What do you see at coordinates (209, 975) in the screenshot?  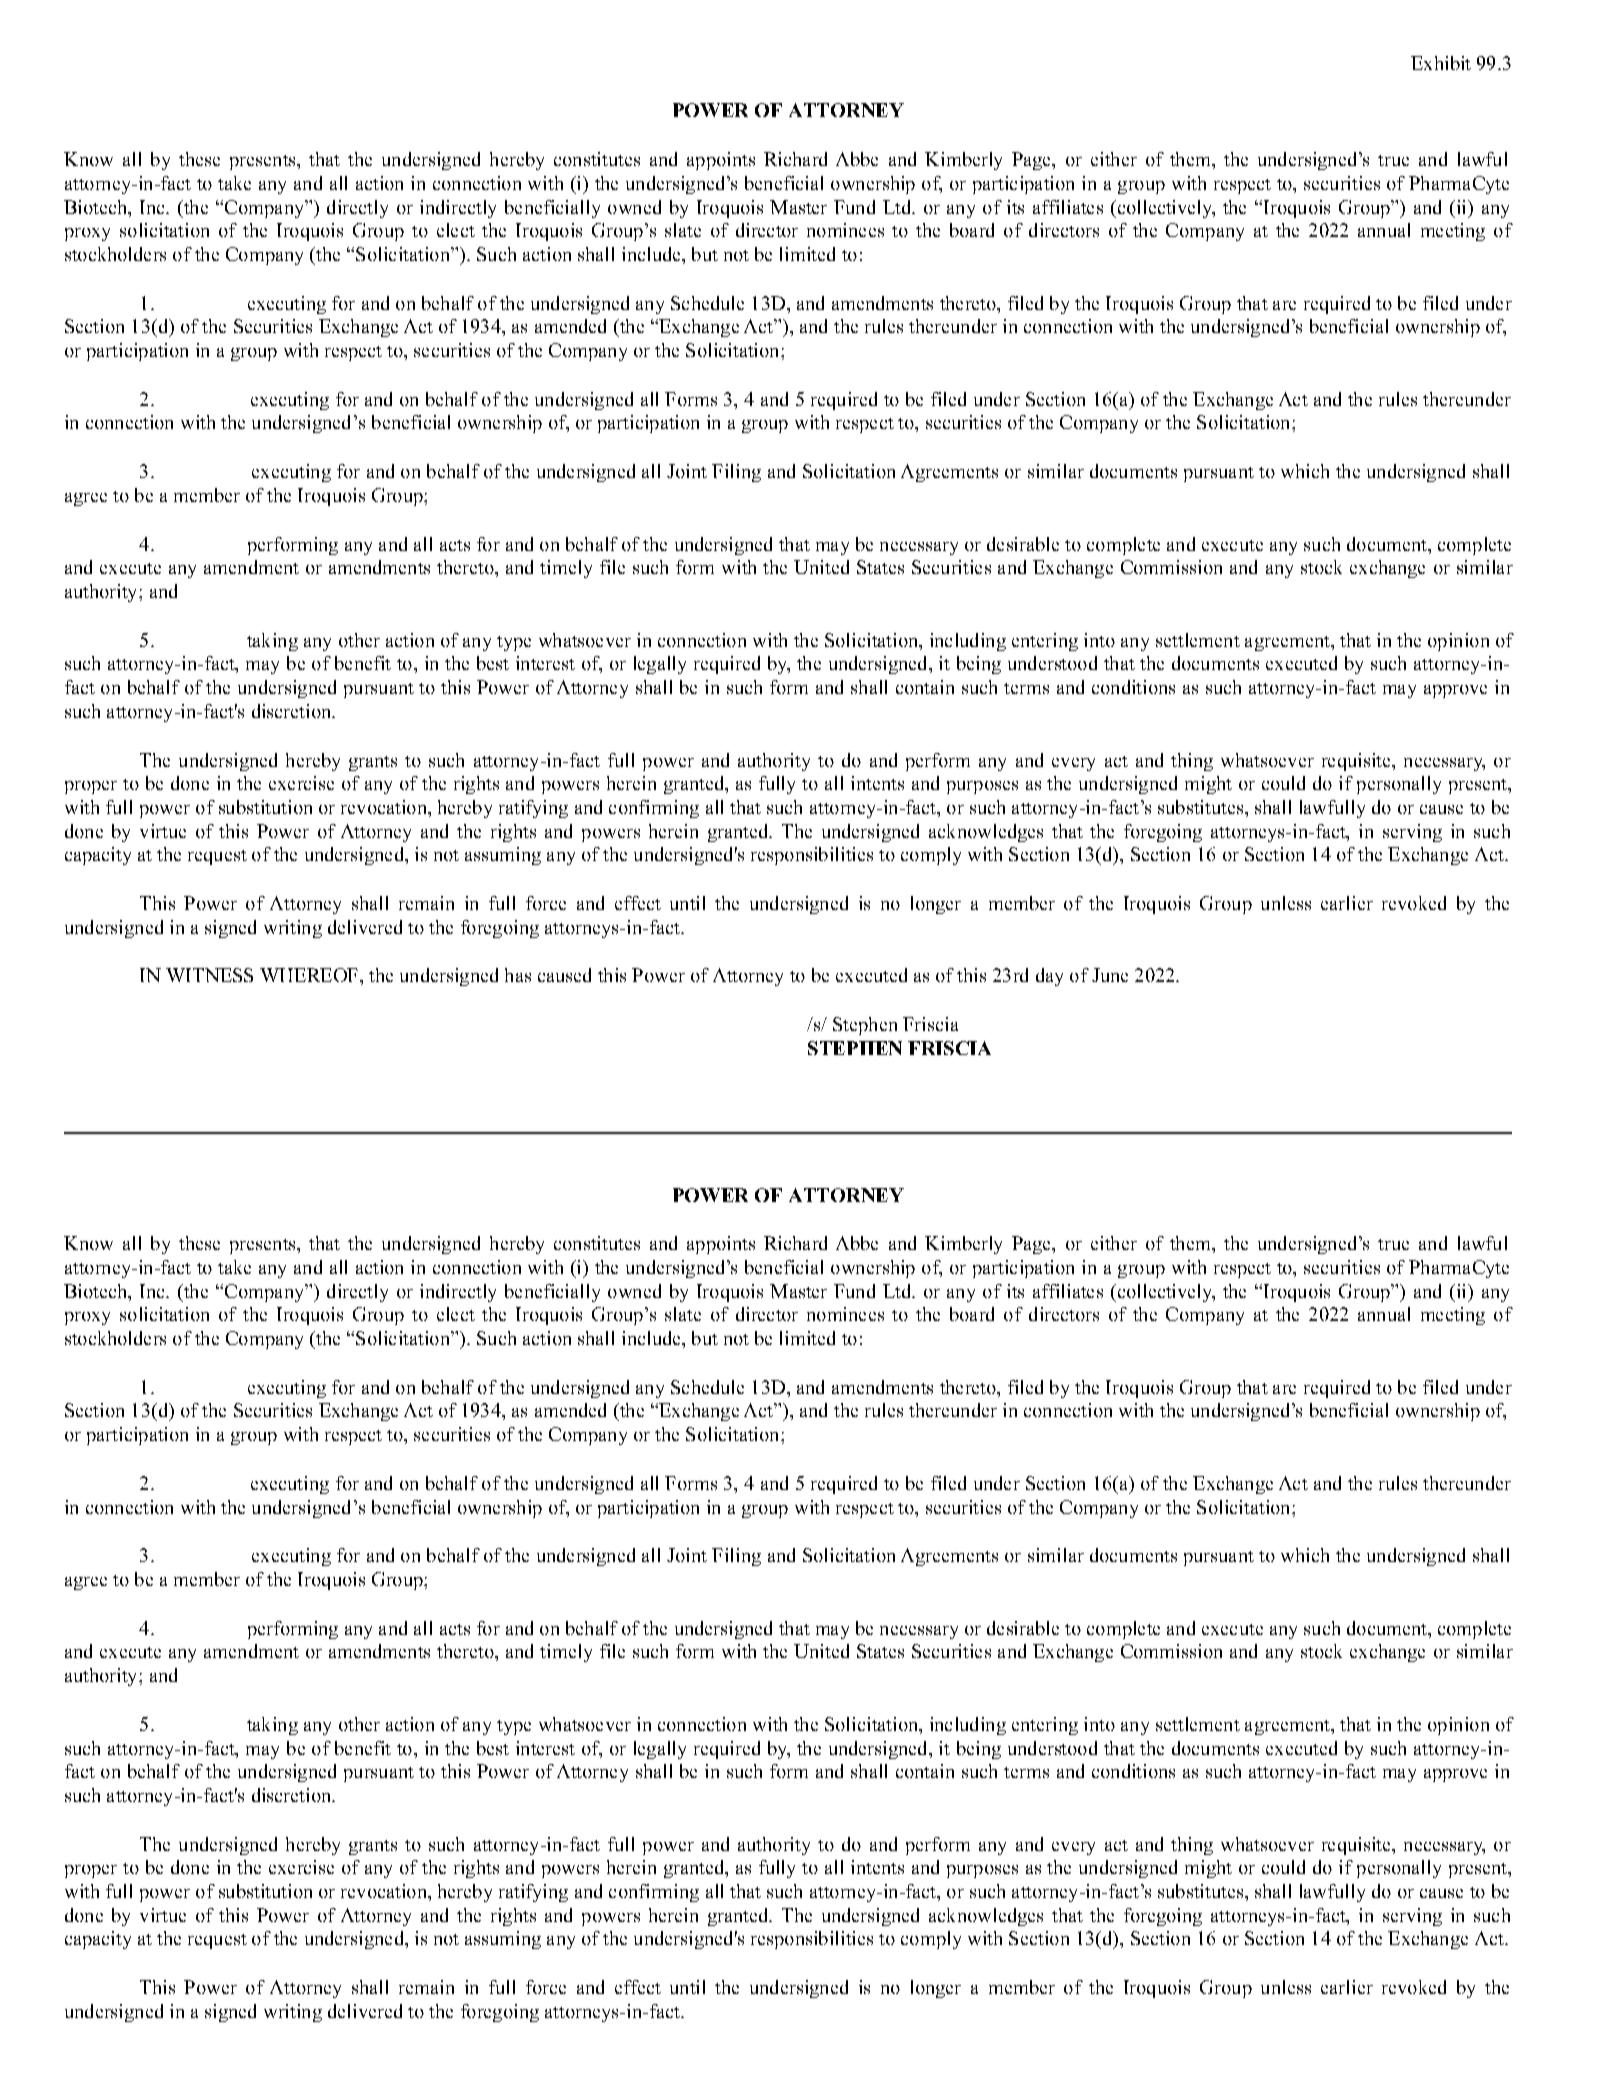 I see `WITNESS` at bounding box center [209, 975].
